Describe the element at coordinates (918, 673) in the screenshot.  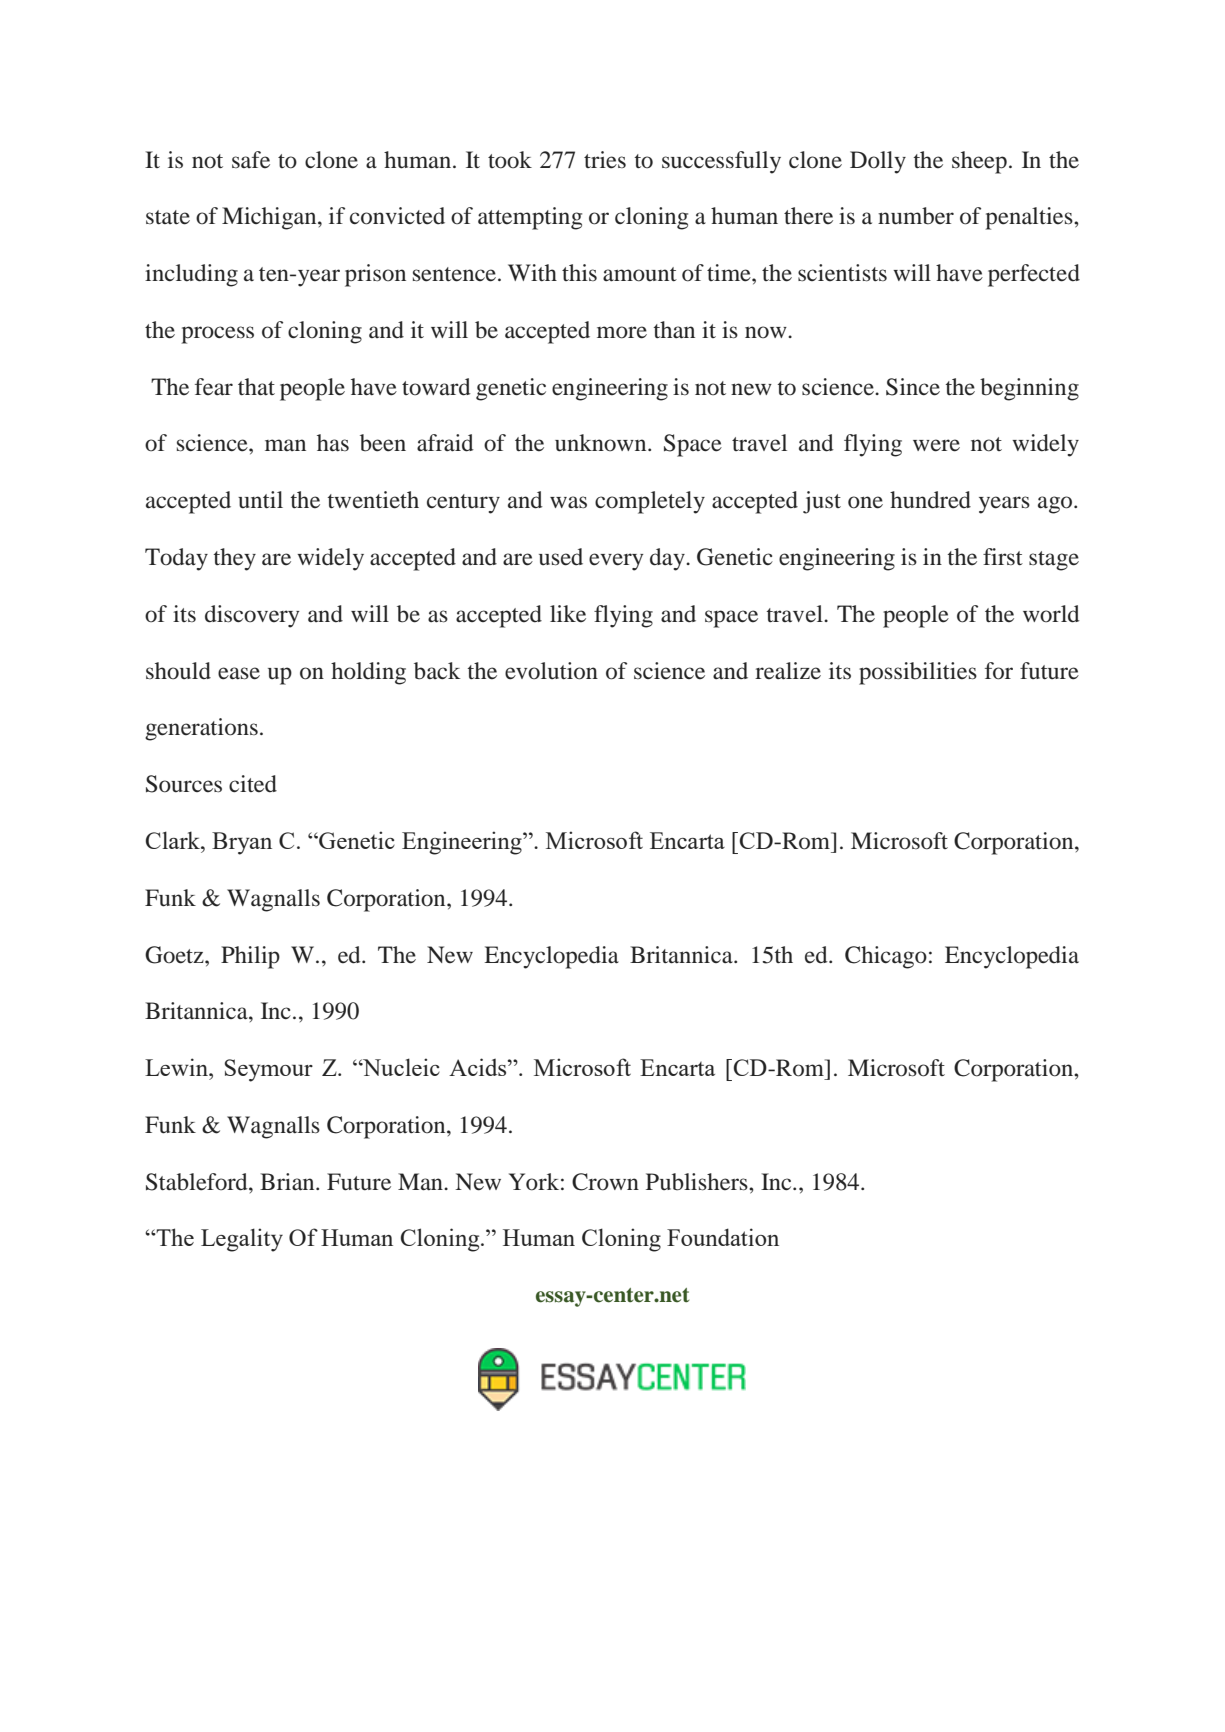
I see `possibilities` at that location.
